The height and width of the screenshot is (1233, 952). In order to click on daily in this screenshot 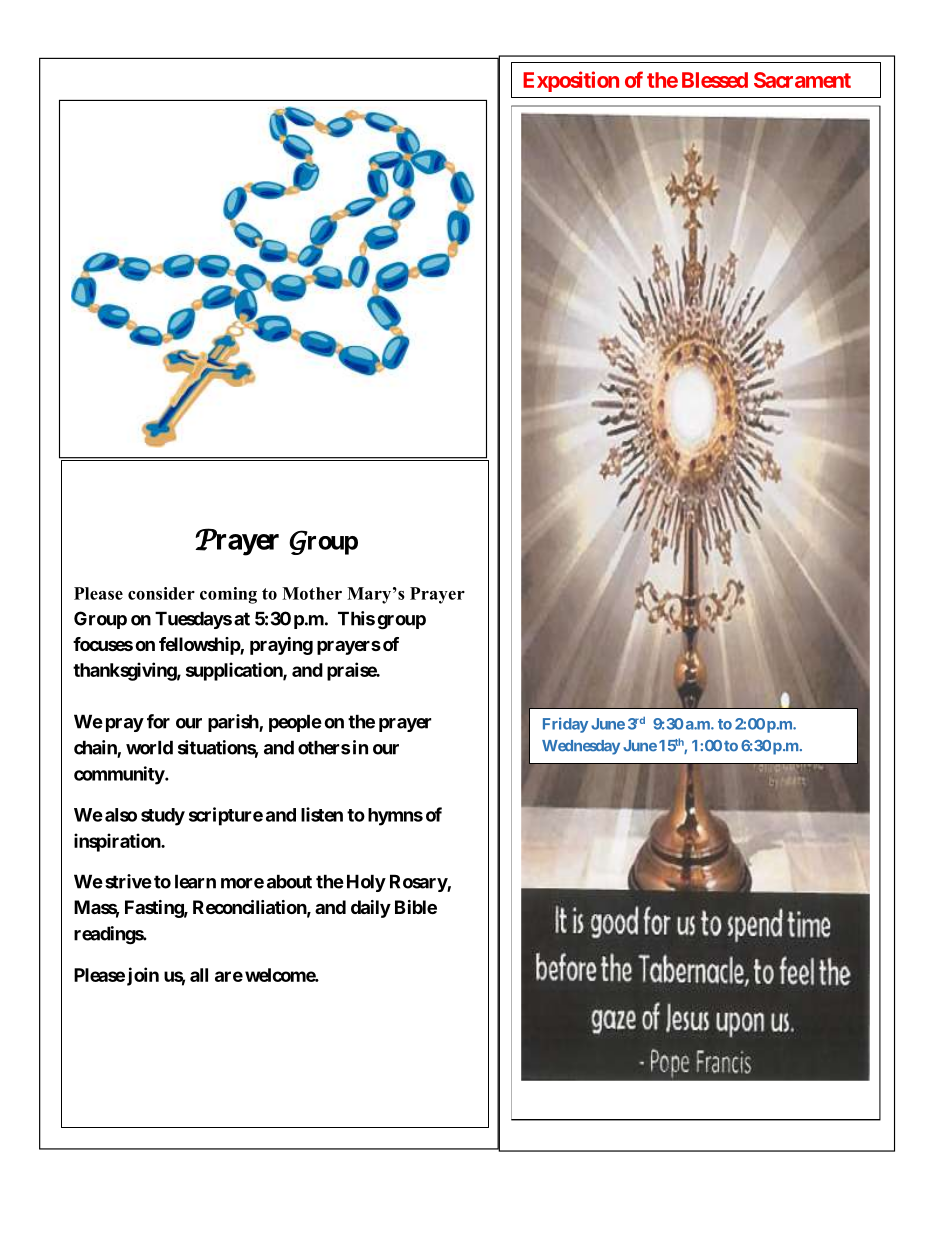, I will do `click(371, 909)`.
